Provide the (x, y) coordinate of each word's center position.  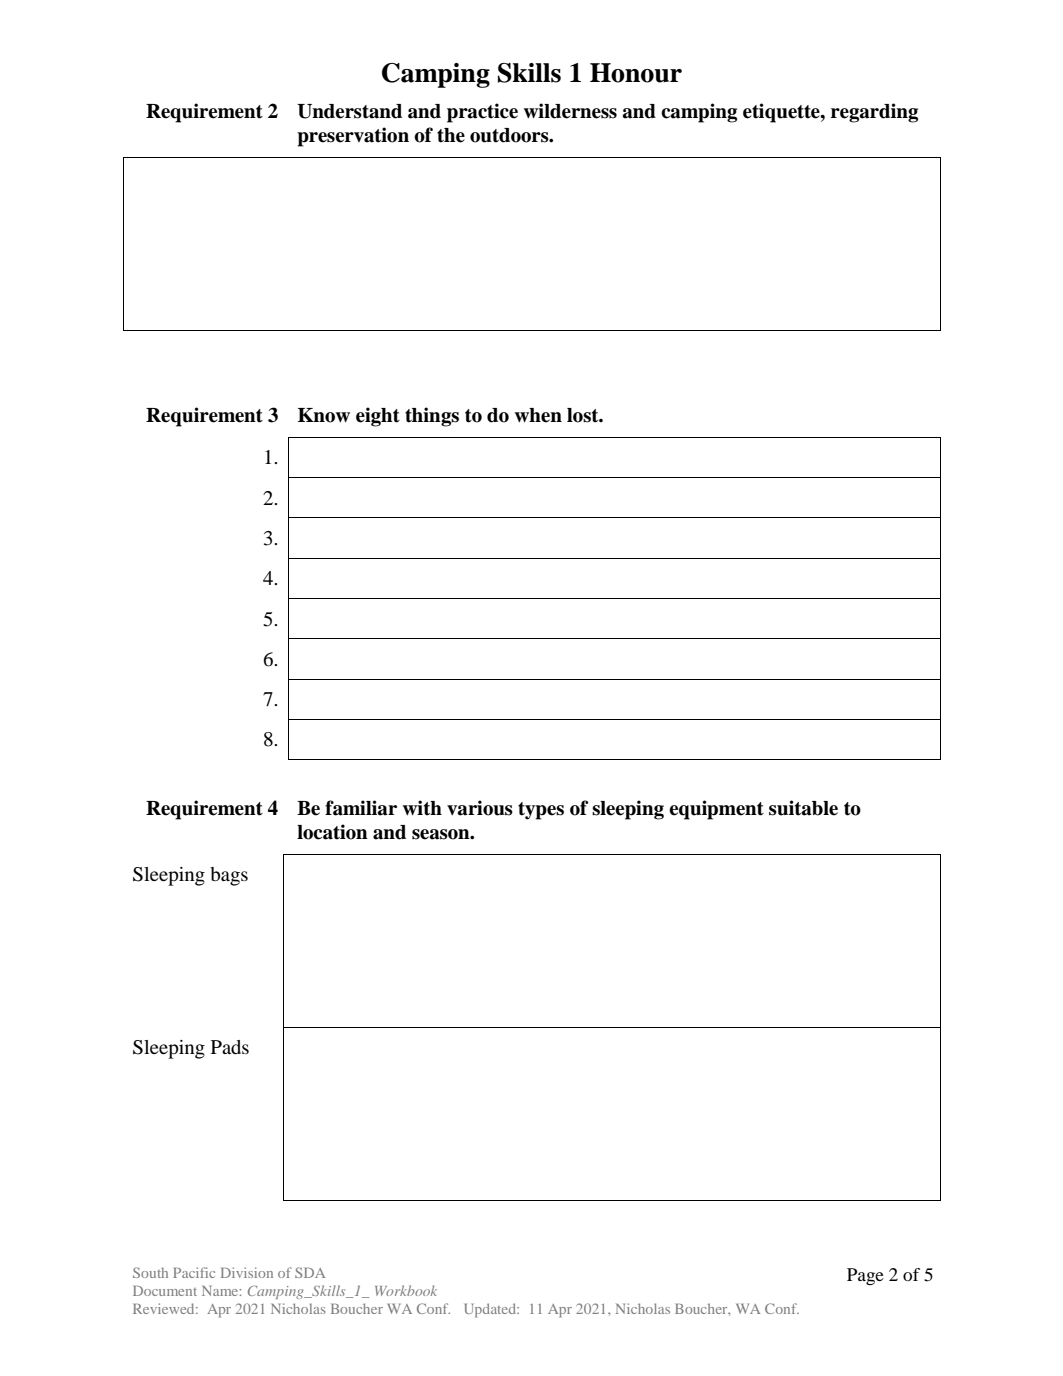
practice (482, 113)
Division (247, 1272)
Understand (349, 111)
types (541, 811)
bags (229, 876)
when (538, 415)
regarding (874, 113)
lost (584, 415)
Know (324, 415)
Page (865, 1276)
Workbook (406, 1290)
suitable (803, 808)
